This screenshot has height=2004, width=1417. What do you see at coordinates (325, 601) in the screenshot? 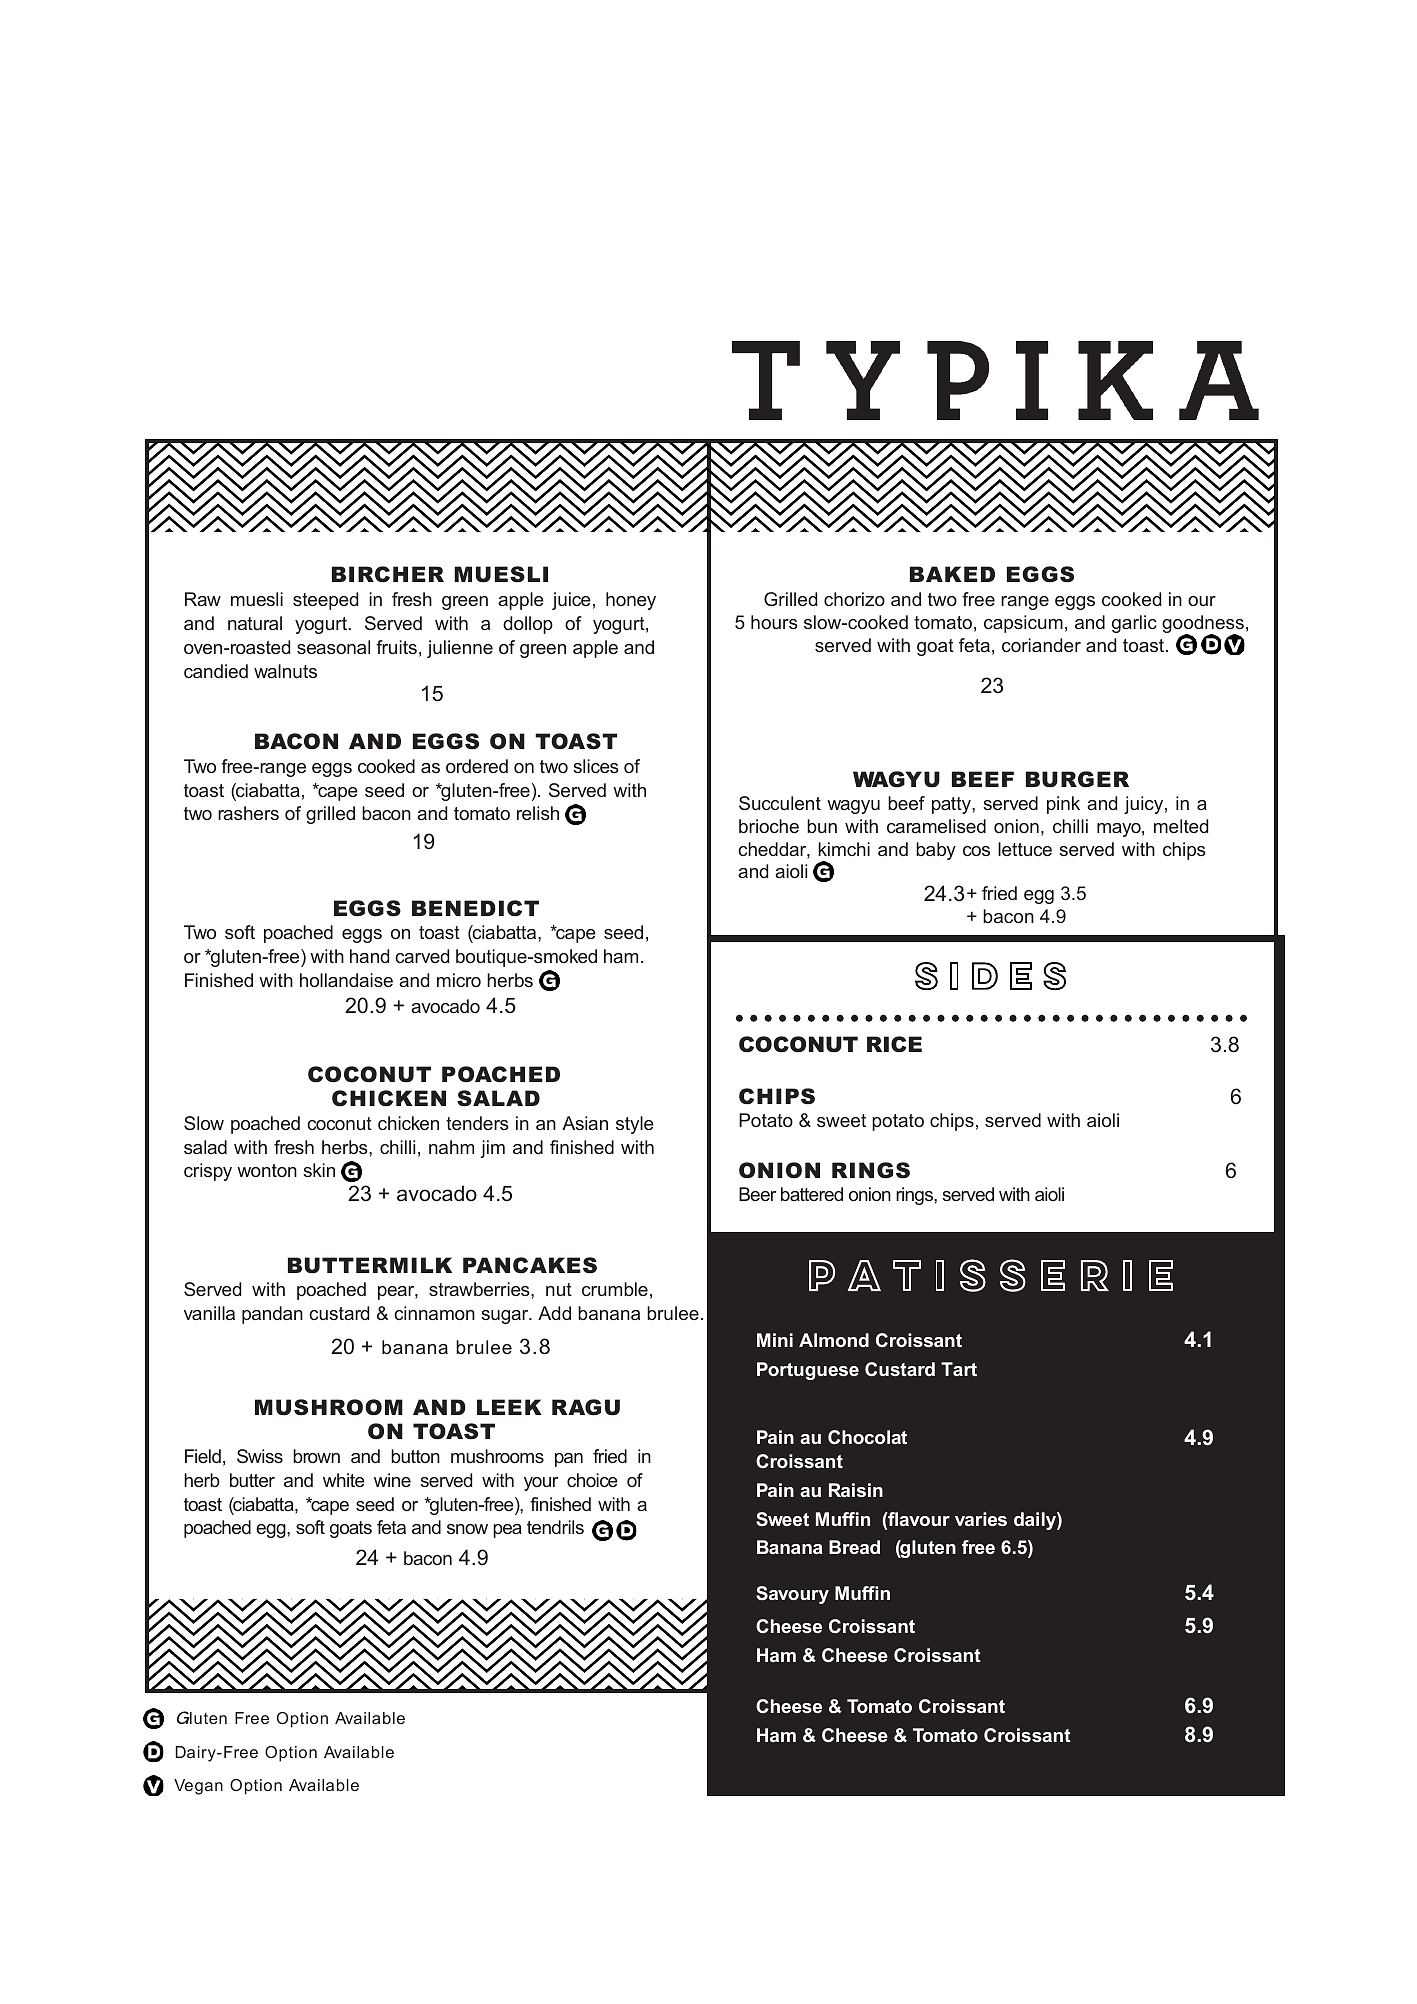
I see `steeped` at bounding box center [325, 601].
